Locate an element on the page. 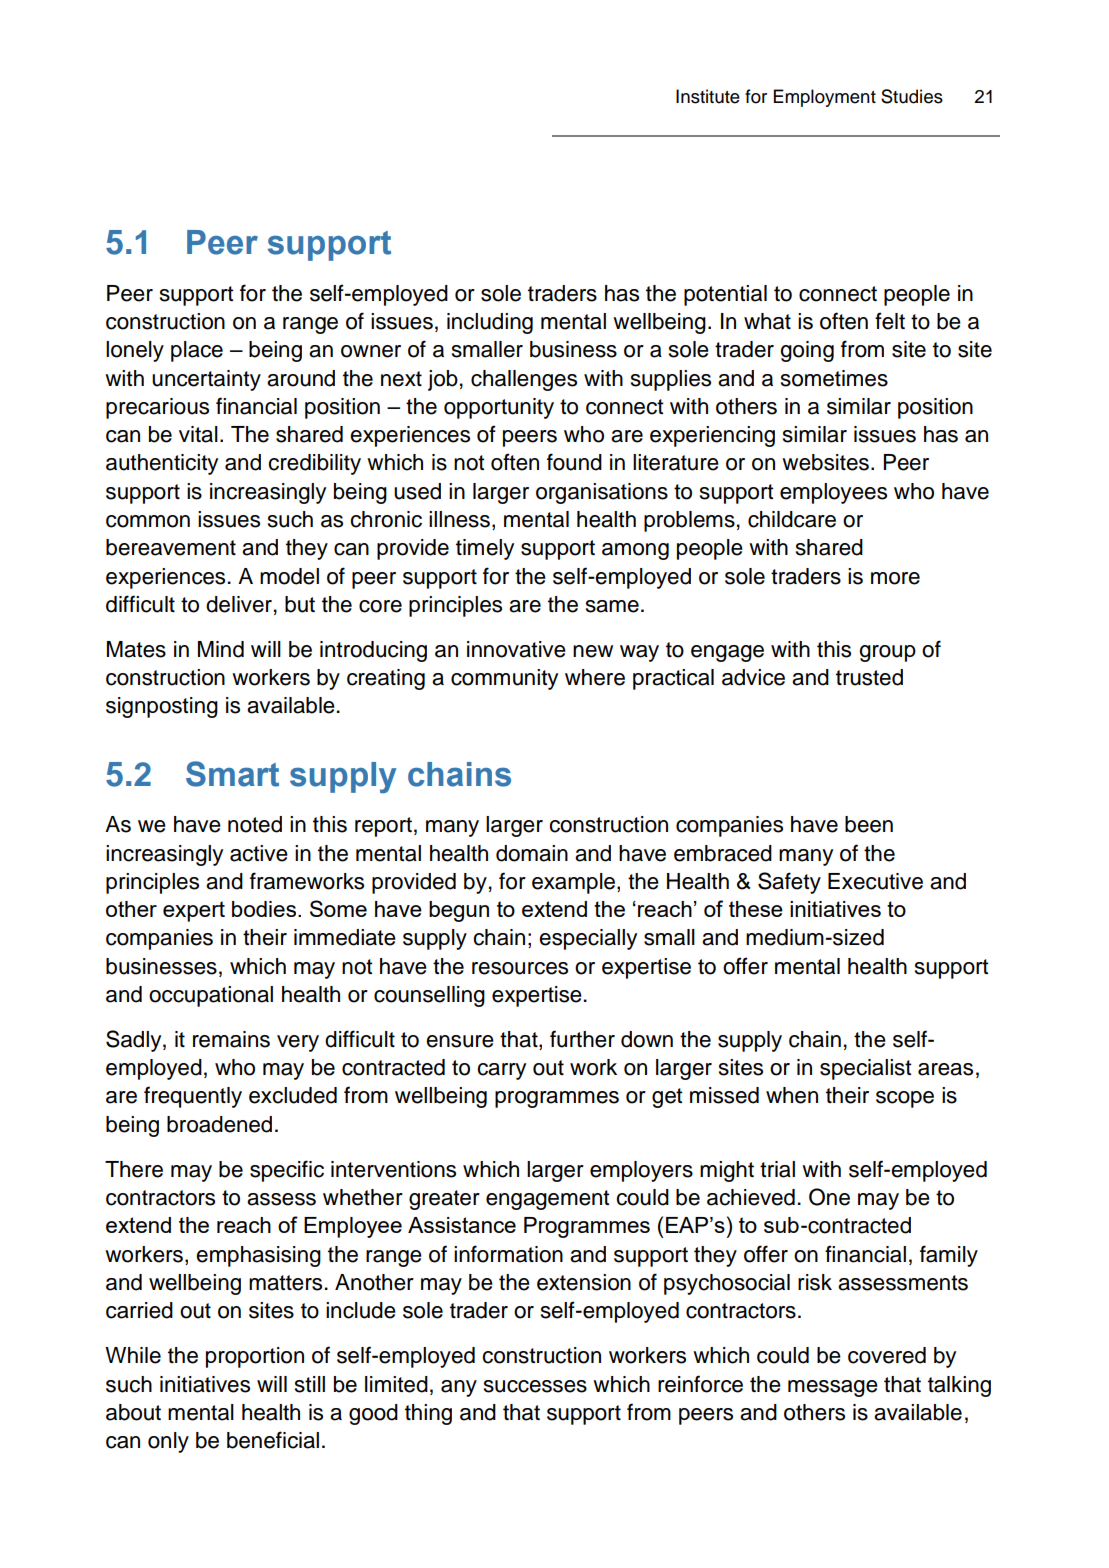 The image size is (1109, 1568). Institute is located at coordinates (708, 96).
